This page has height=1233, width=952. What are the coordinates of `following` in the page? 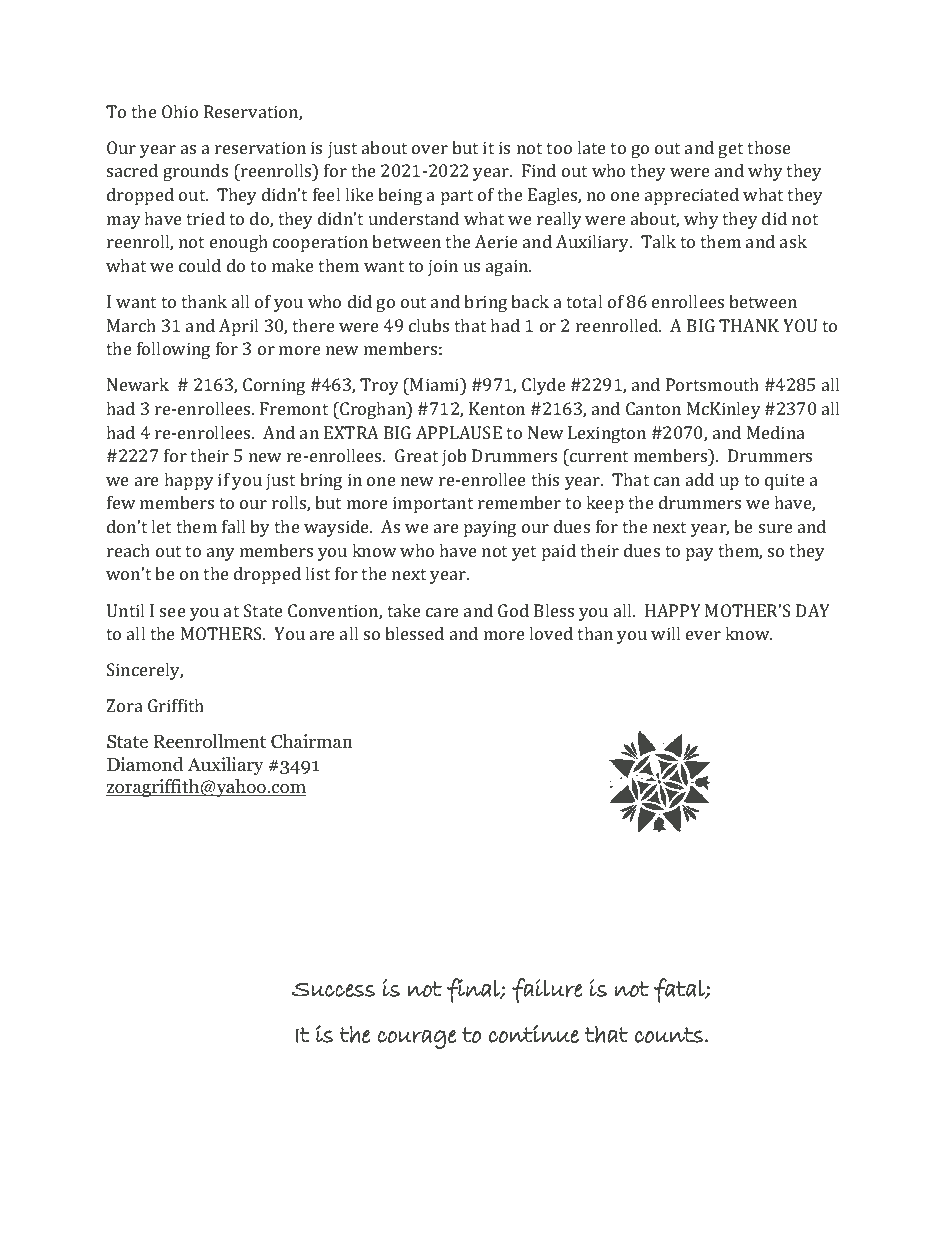 It's located at (173, 350).
